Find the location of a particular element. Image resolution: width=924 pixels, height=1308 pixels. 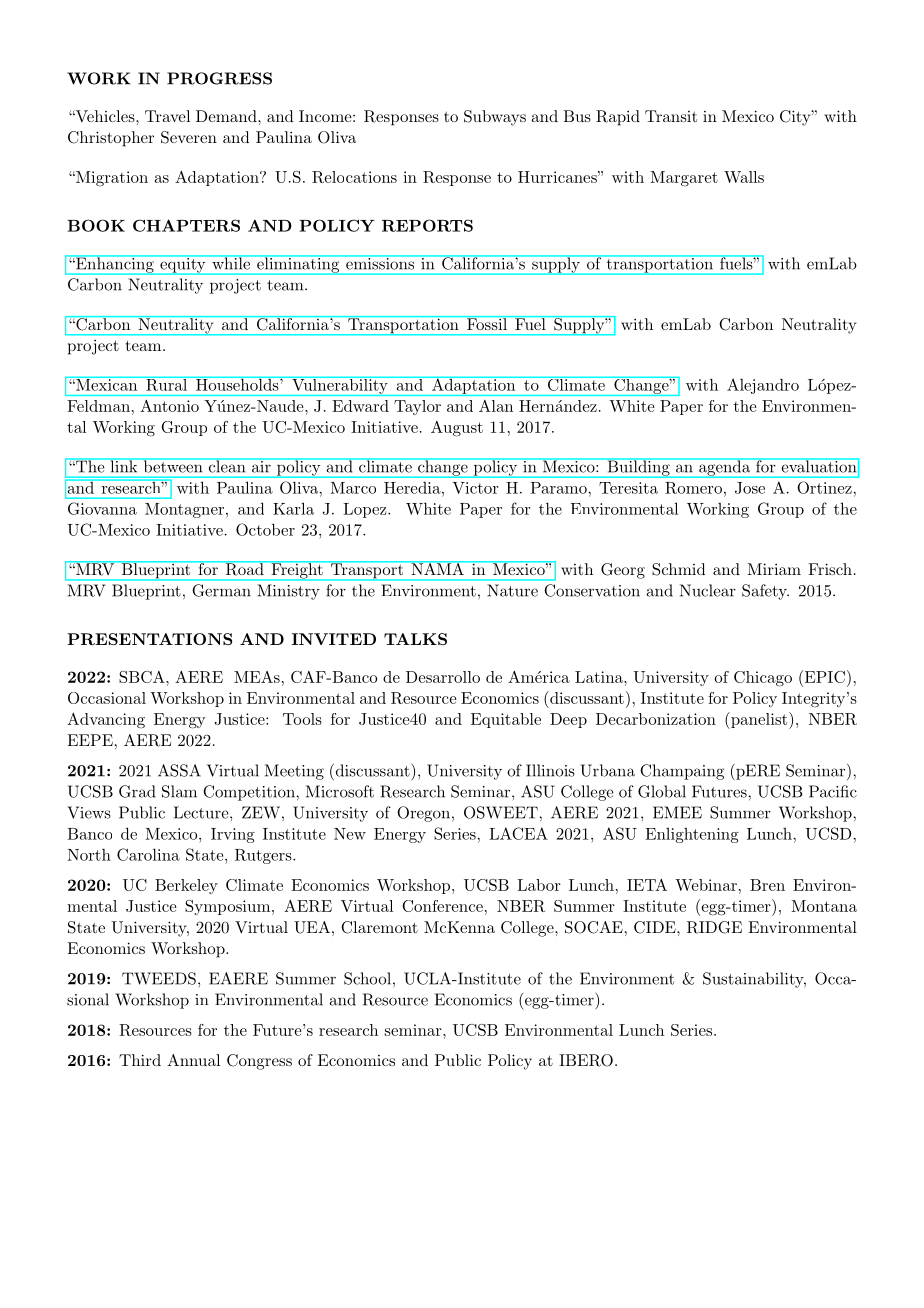

Travel is located at coordinates (167, 116).
